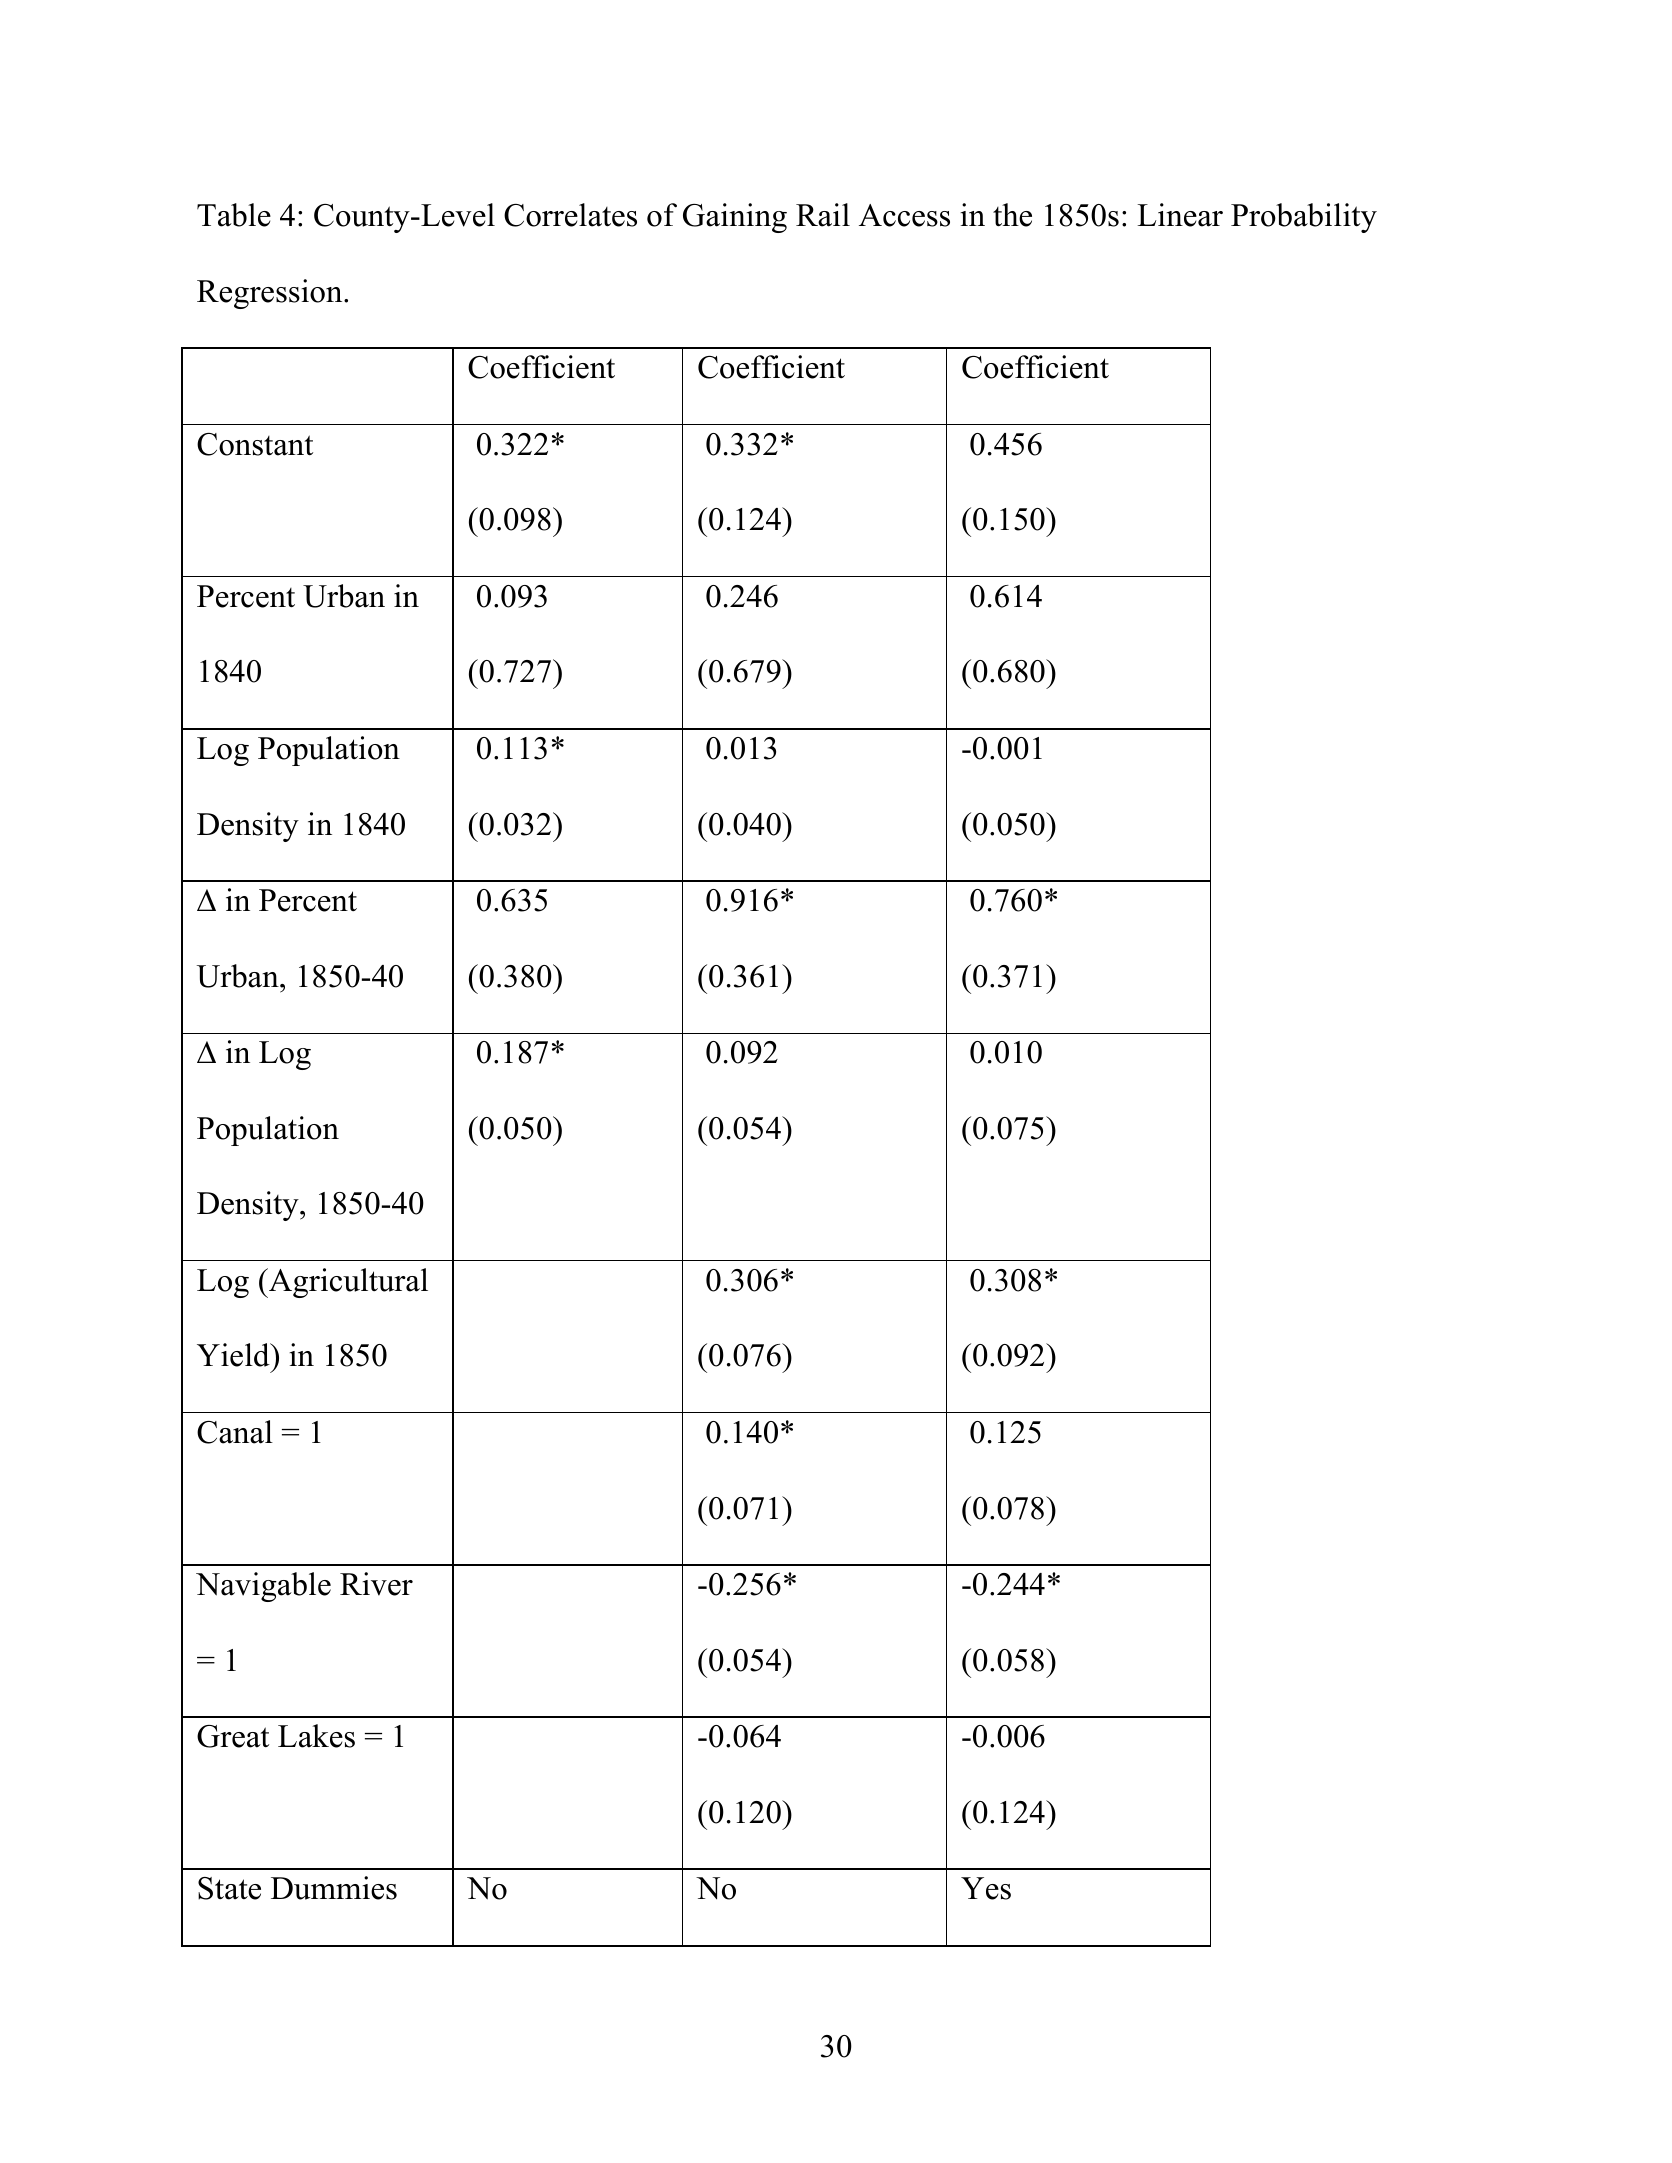 The image size is (1672, 2163). What do you see at coordinates (986, 1888) in the screenshot?
I see `Yes` at bounding box center [986, 1888].
